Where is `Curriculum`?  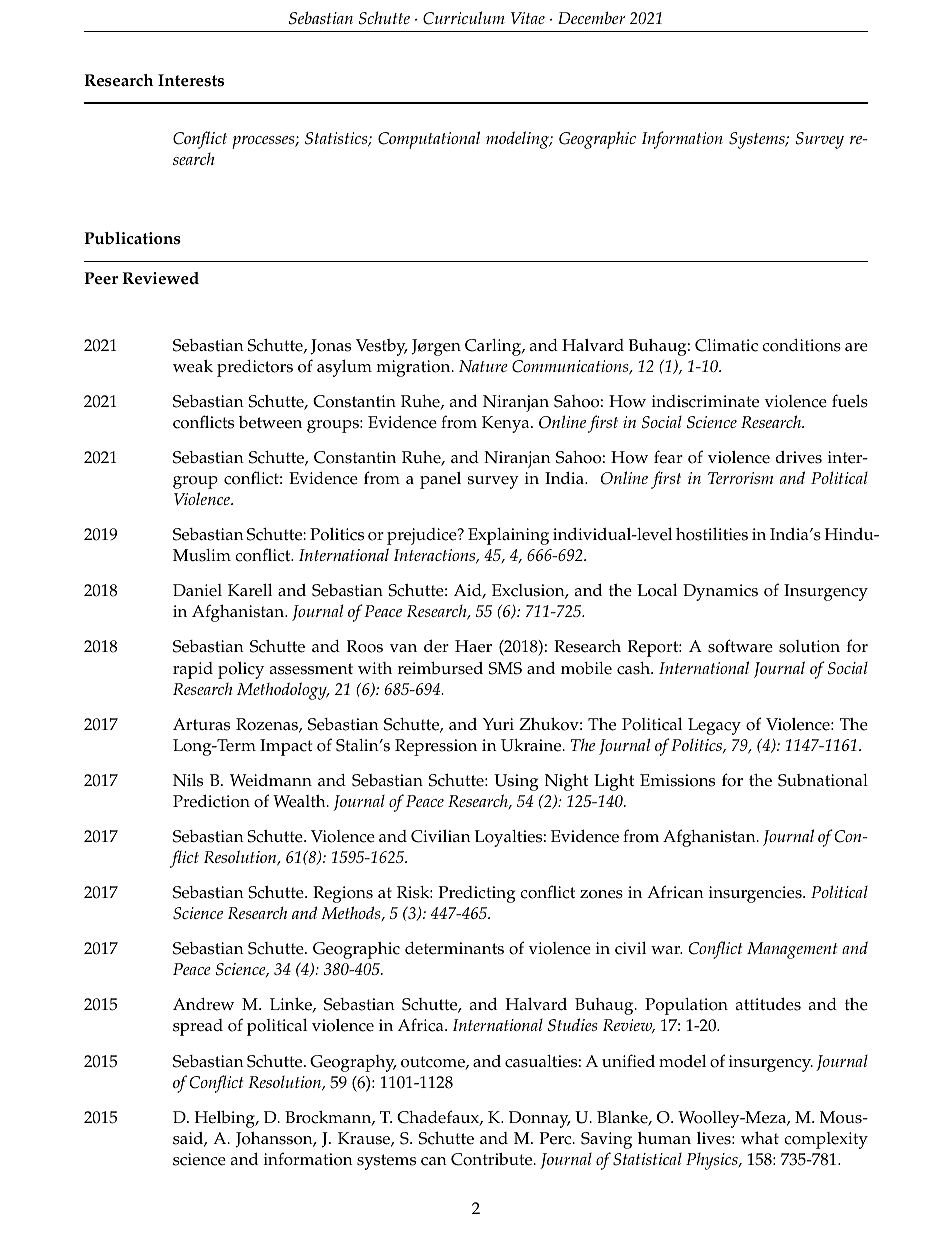
Curriculum is located at coordinates (464, 18).
